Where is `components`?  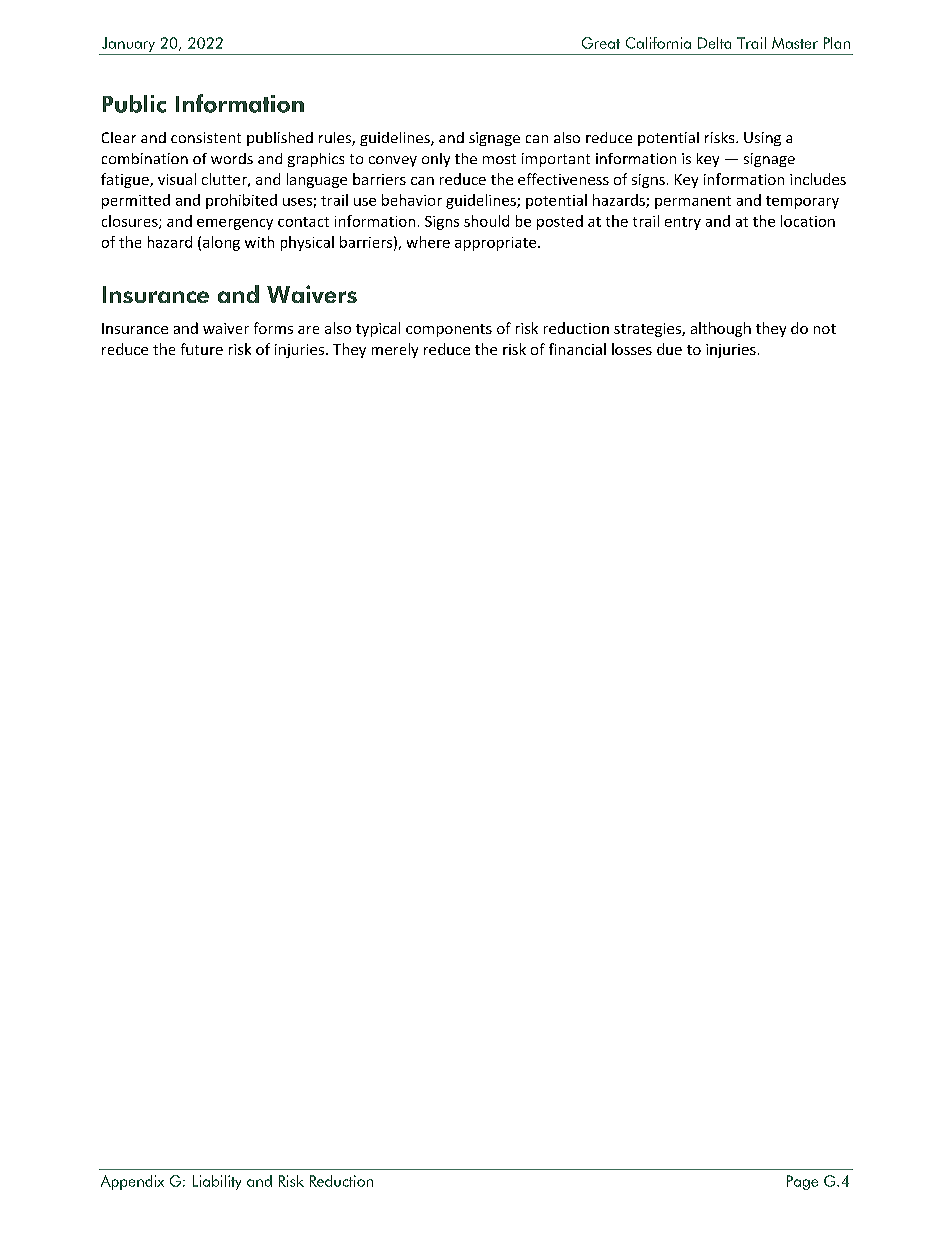 components is located at coordinates (449, 330).
